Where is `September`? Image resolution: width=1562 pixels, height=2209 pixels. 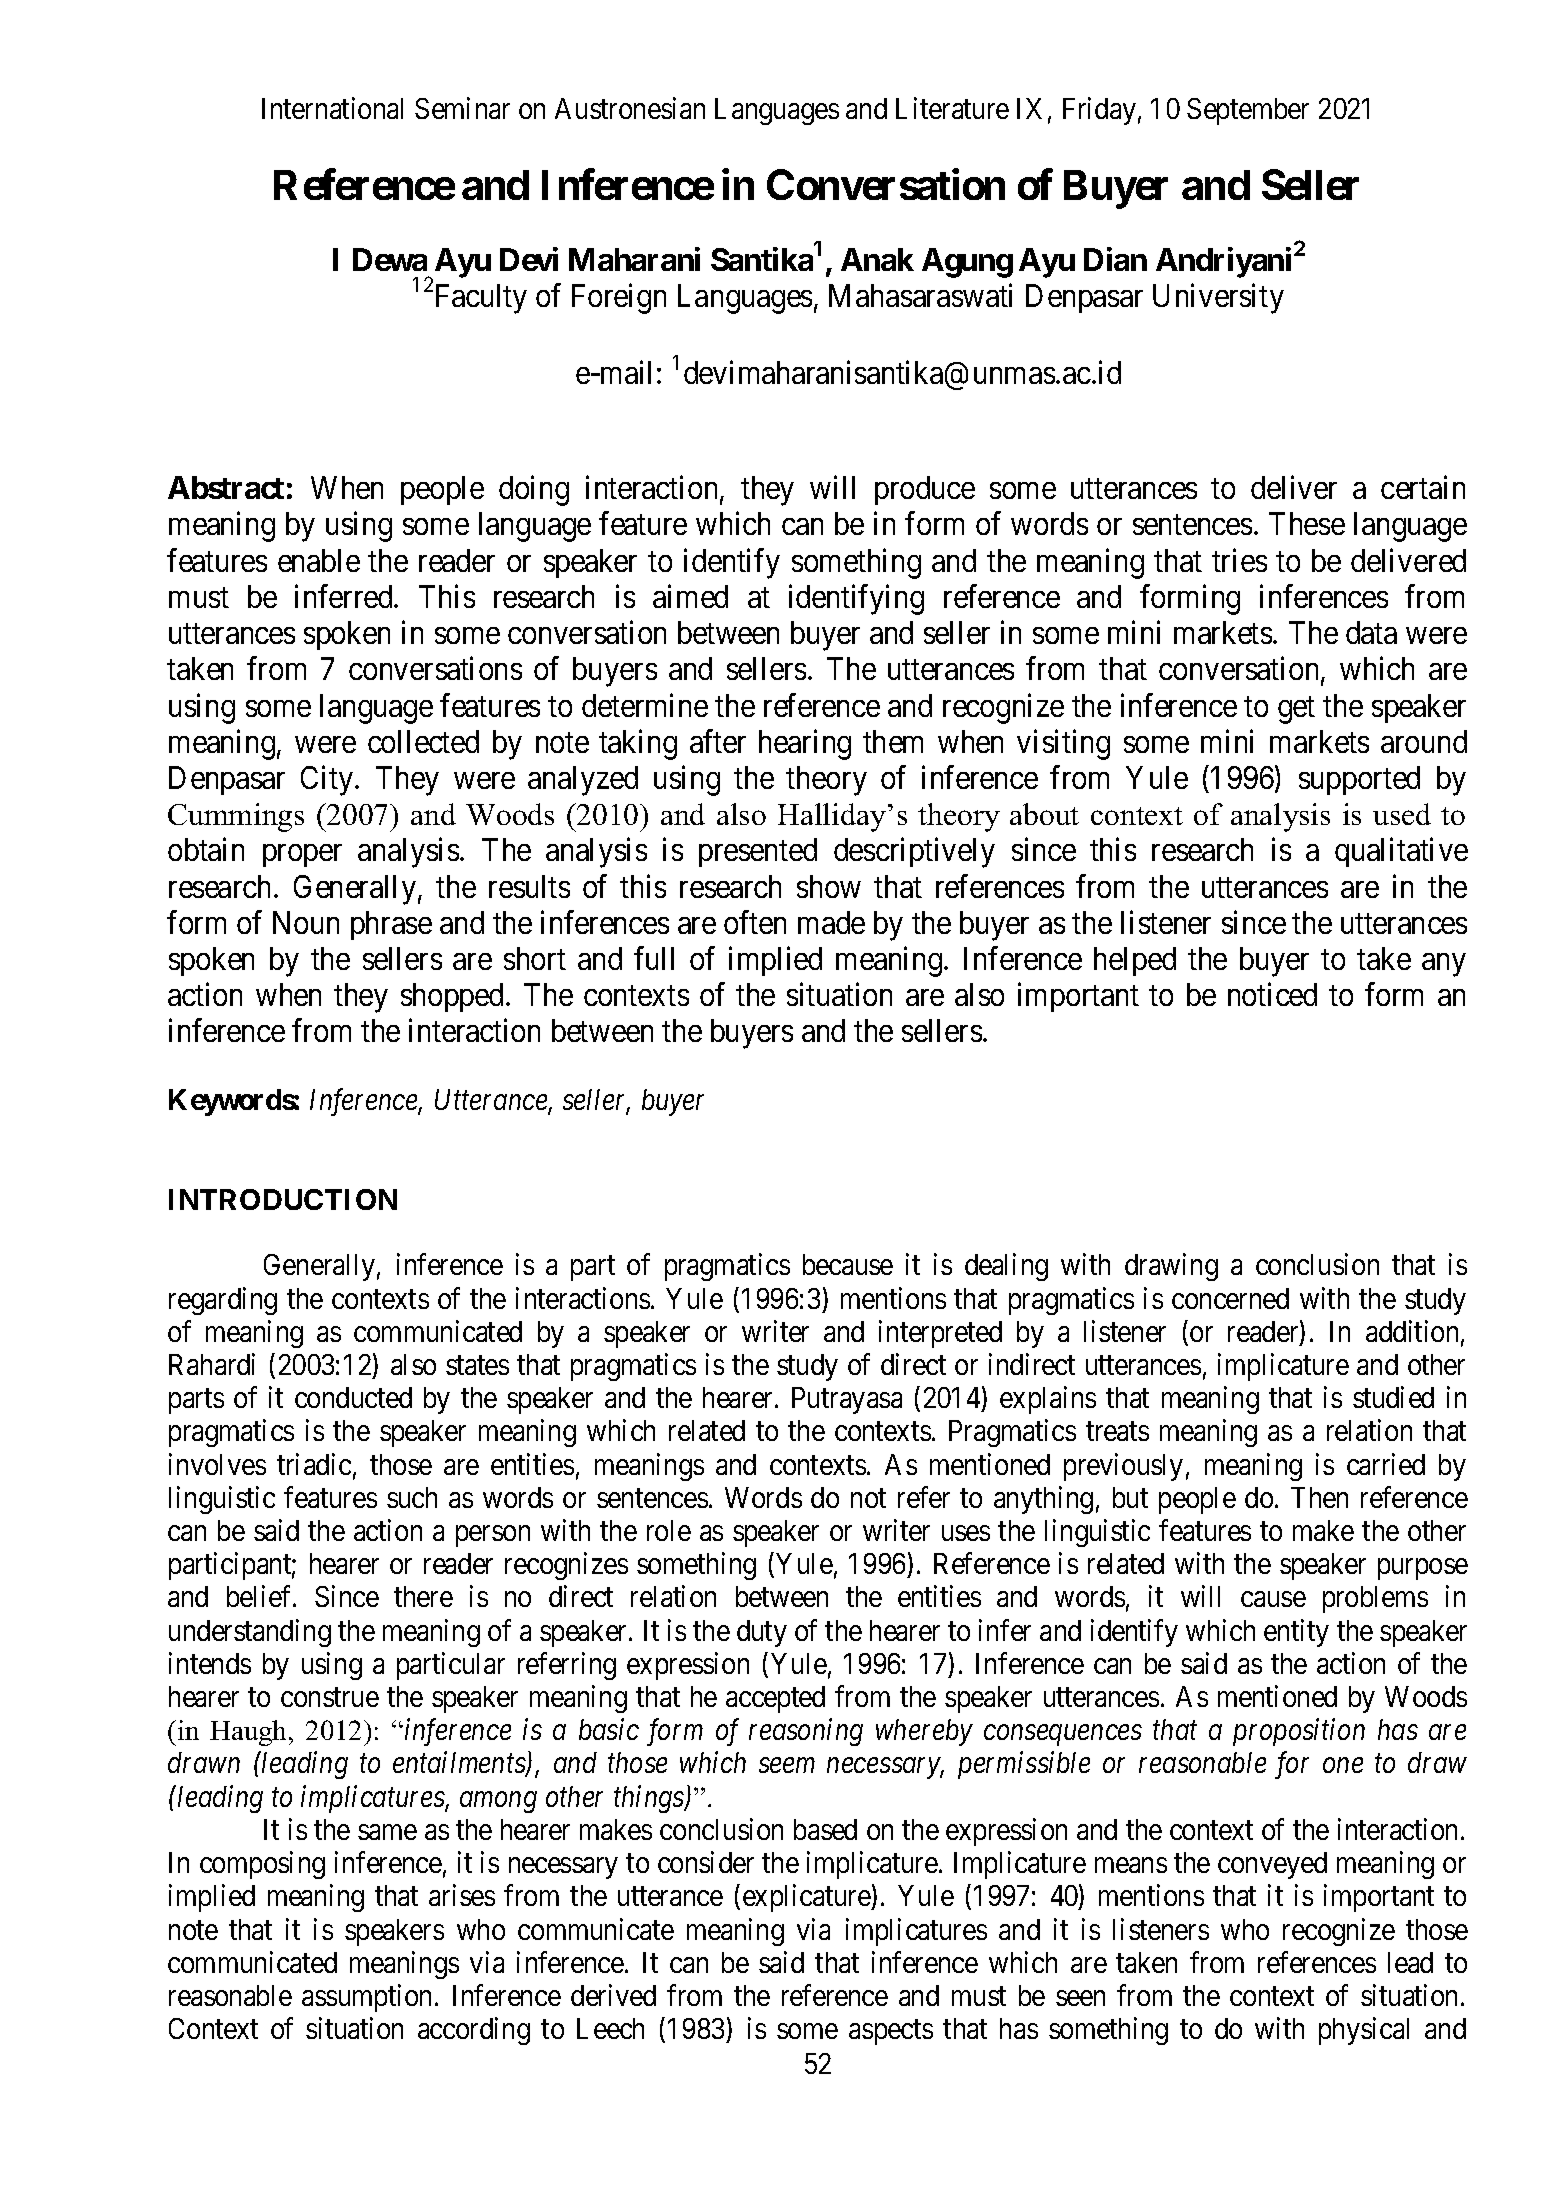
September is located at coordinates (1248, 111).
